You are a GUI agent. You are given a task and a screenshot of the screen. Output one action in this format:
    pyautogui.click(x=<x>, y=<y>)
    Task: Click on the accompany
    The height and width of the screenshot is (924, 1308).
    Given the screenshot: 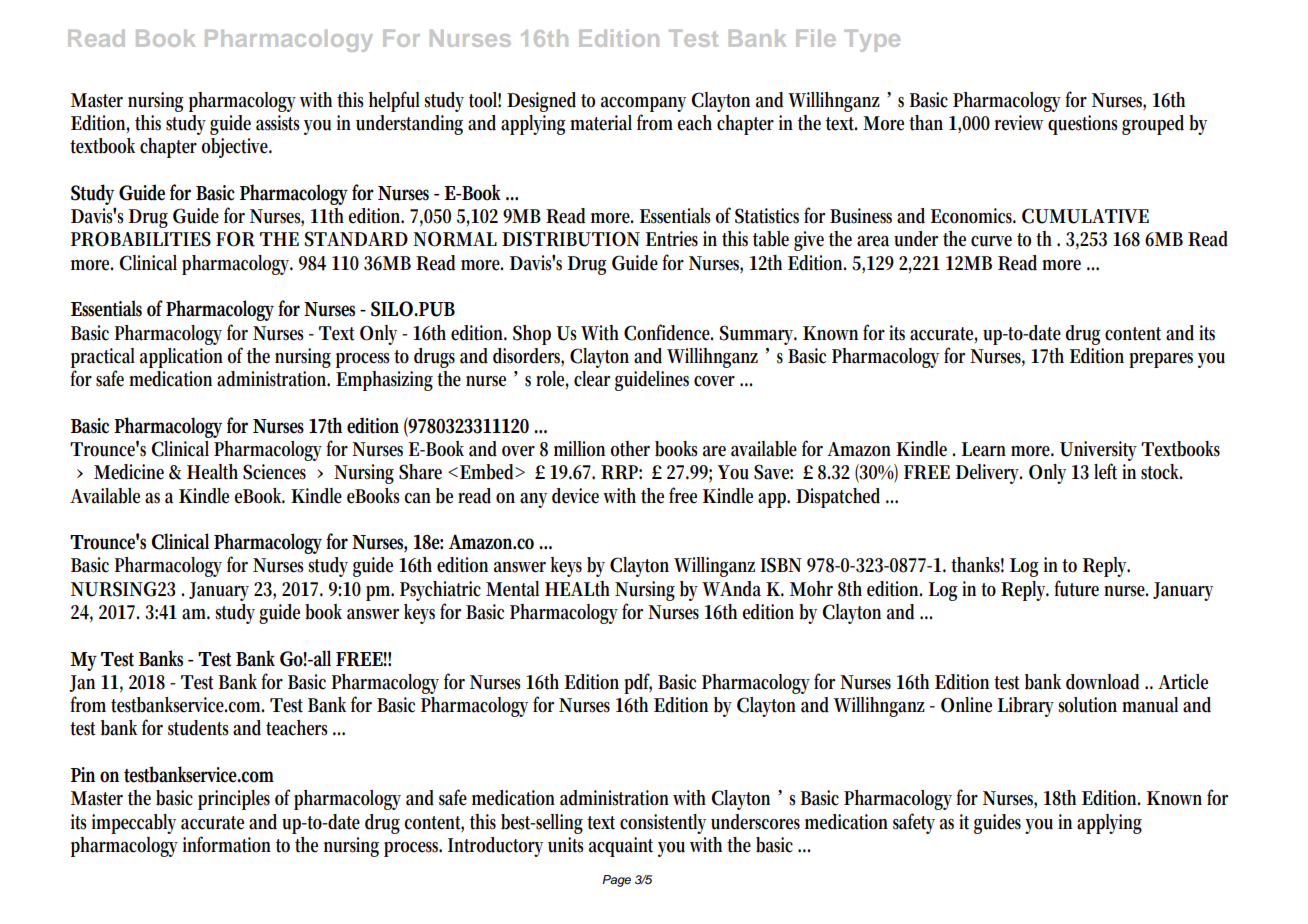 What is the action you would take?
    pyautogui.click(x=643, y=104)
